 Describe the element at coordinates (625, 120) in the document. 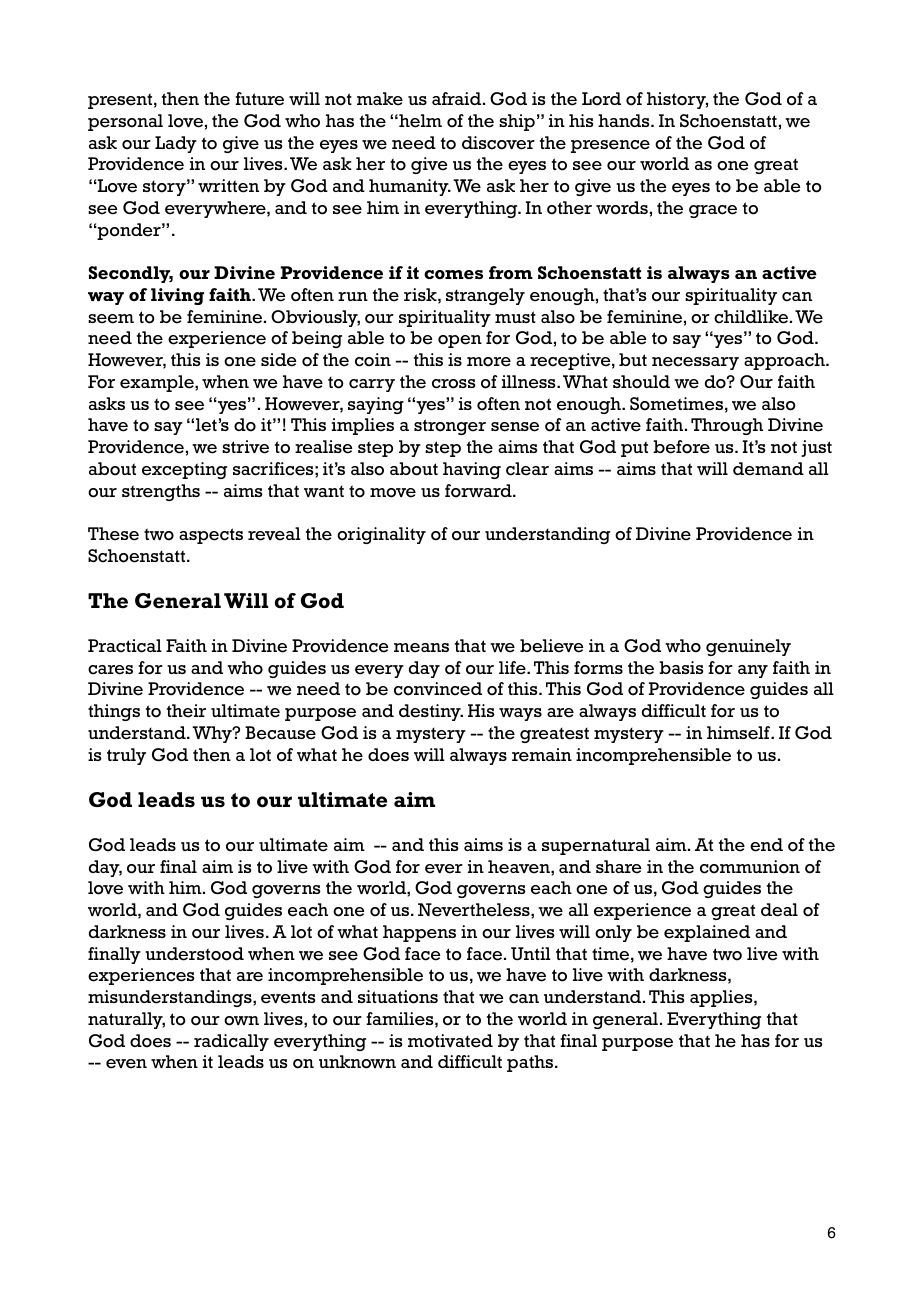

I see `hands` at that location.
